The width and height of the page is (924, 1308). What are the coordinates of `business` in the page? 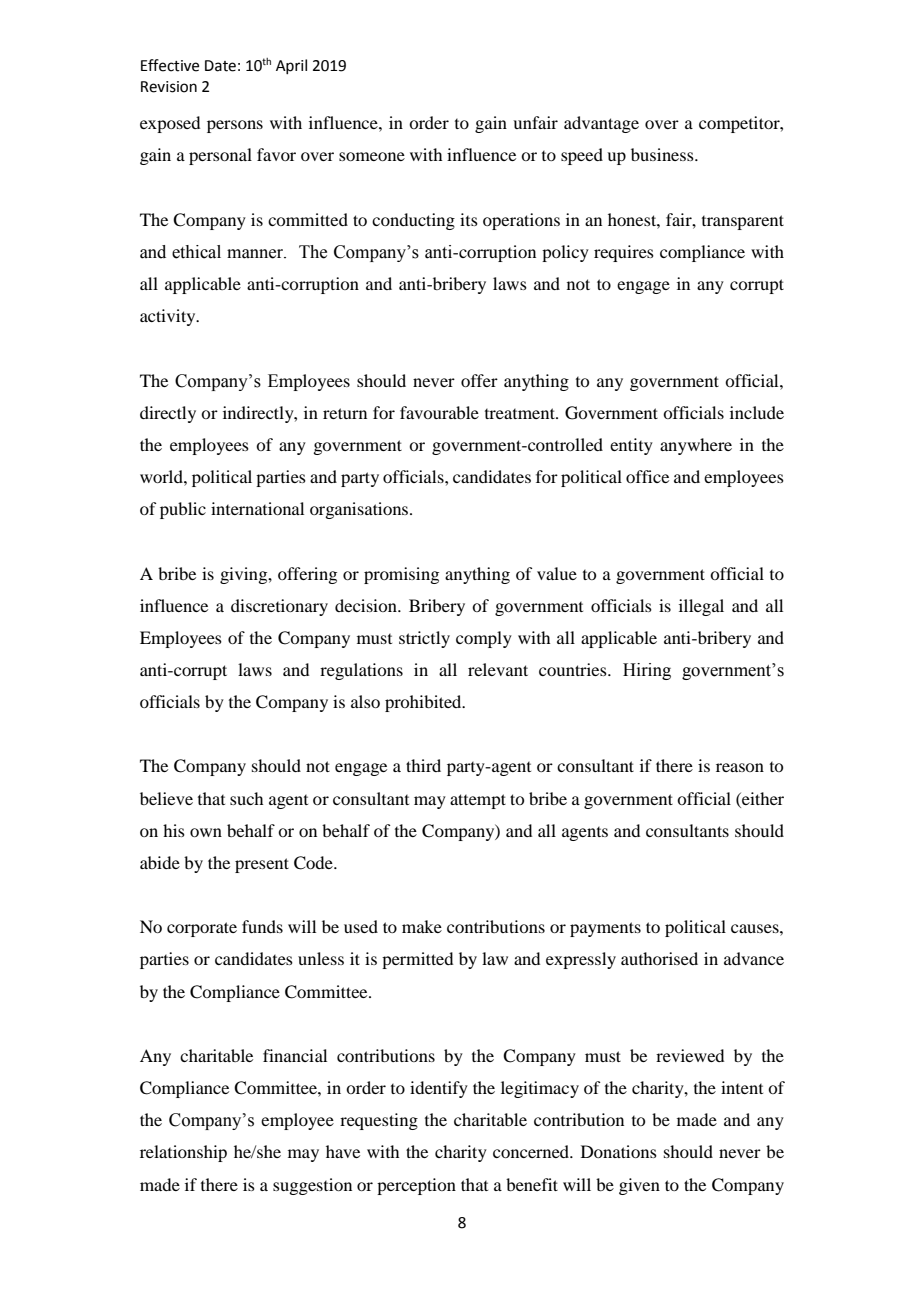 It's located at (663, 154).
